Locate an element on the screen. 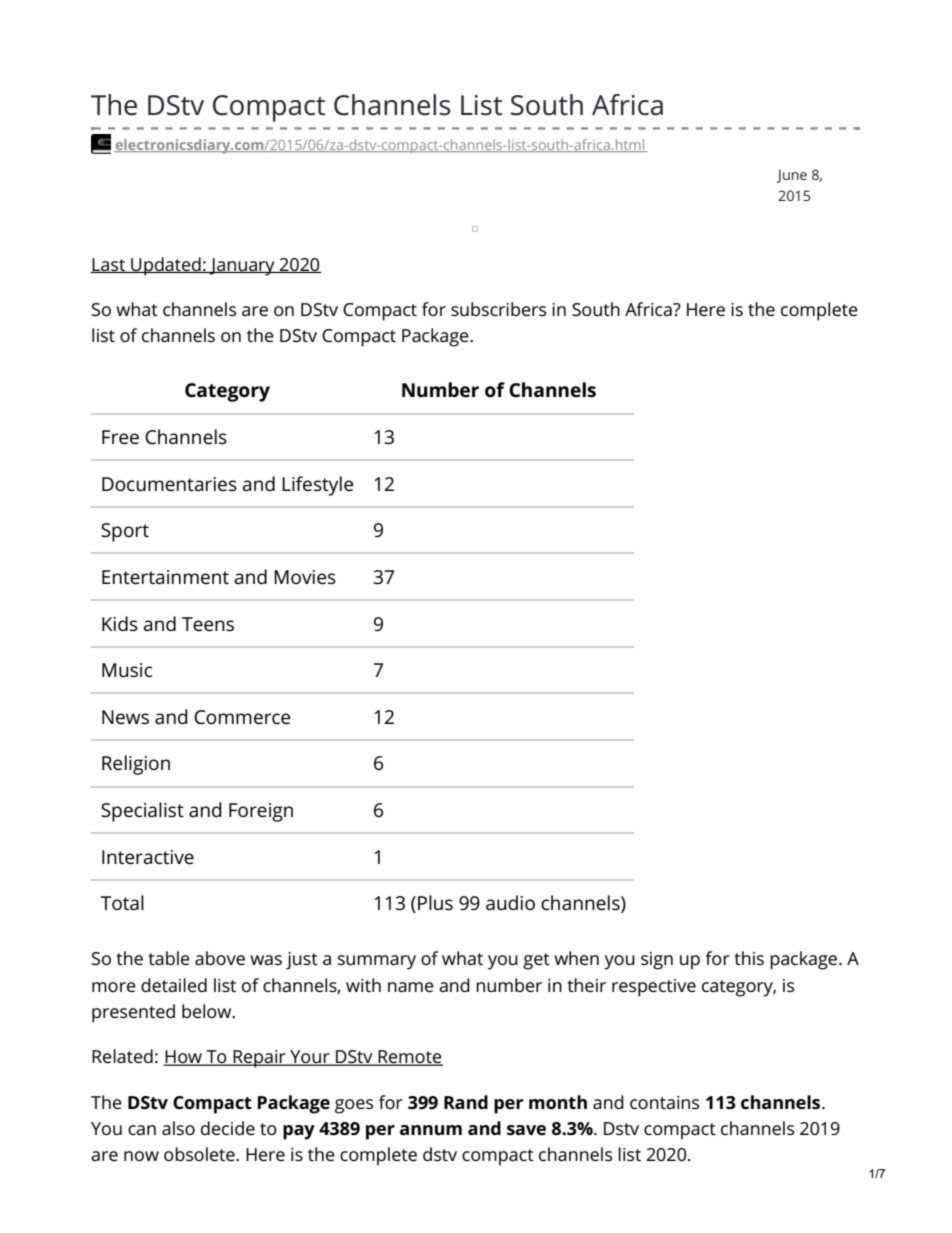  Movies is located at coordinates (305, 577).
